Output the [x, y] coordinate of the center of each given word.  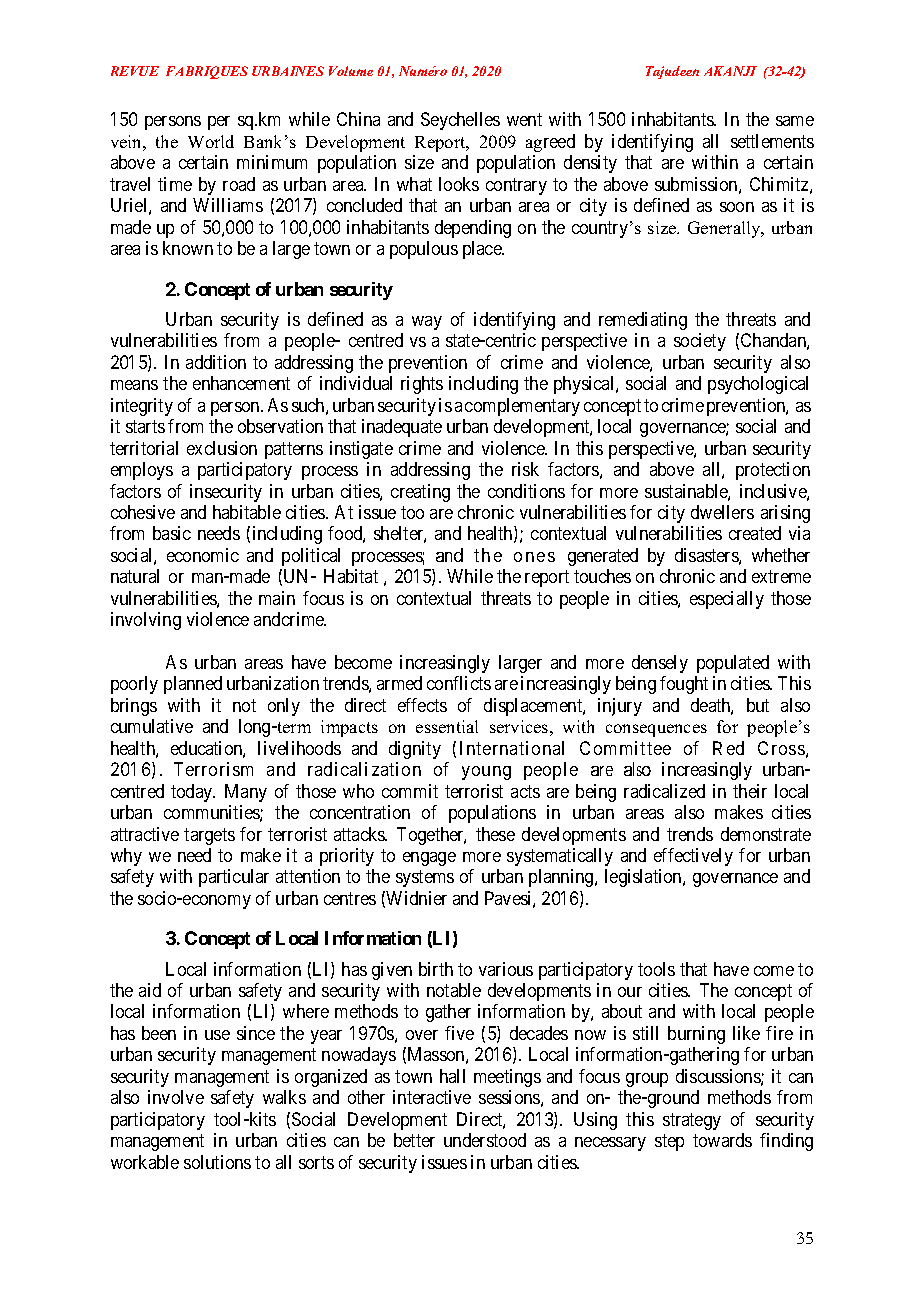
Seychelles [460, 121]
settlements [772, 141]
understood [485, 1140]
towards [722, 1140]
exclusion [222, 448]
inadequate [402, 428]
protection [773, 471]
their [750, 791]
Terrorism [213, 769]
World [211, 141]
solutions [217, 1162]
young [486, 773]
